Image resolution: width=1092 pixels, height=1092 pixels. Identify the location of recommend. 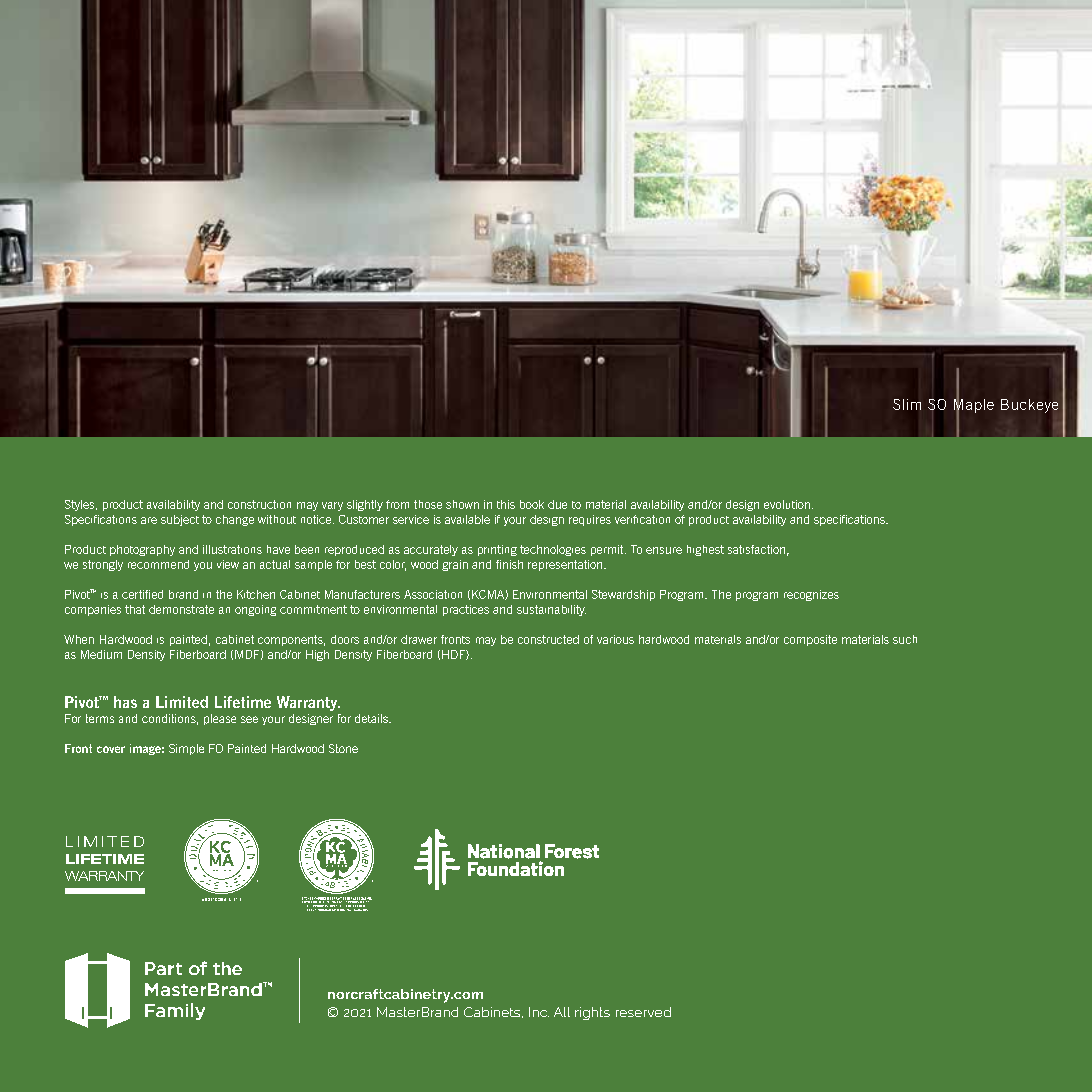
(158, 564).
